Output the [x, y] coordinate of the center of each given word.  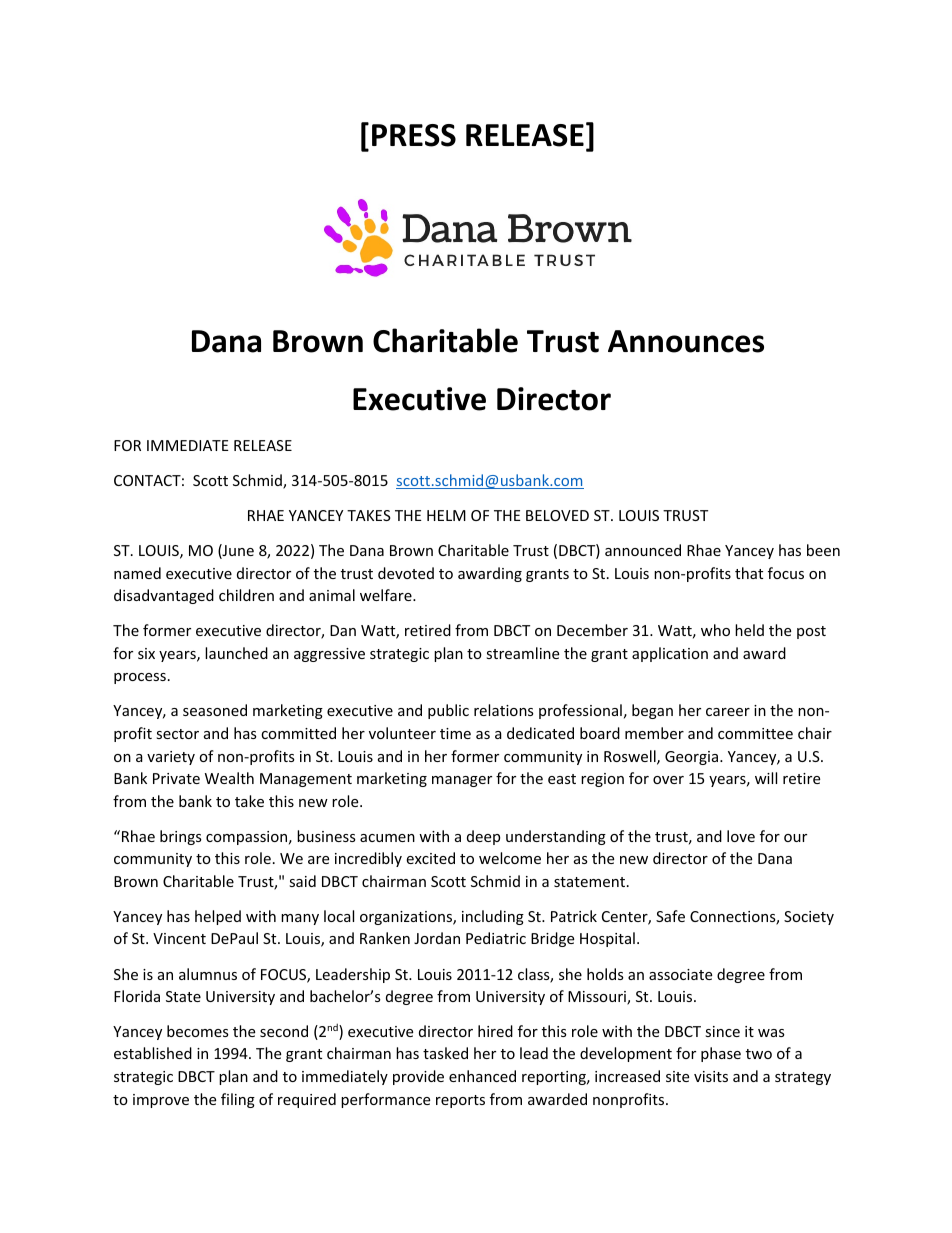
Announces [686, 341]
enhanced [482, 1076]
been [823, 550]
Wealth [229, 778]
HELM [446, 515]
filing [238, 1100]
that [749, 573]
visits [711, 1076]
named [137, 573]
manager [462, 781]
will [766, 778]
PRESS [414, 135]
